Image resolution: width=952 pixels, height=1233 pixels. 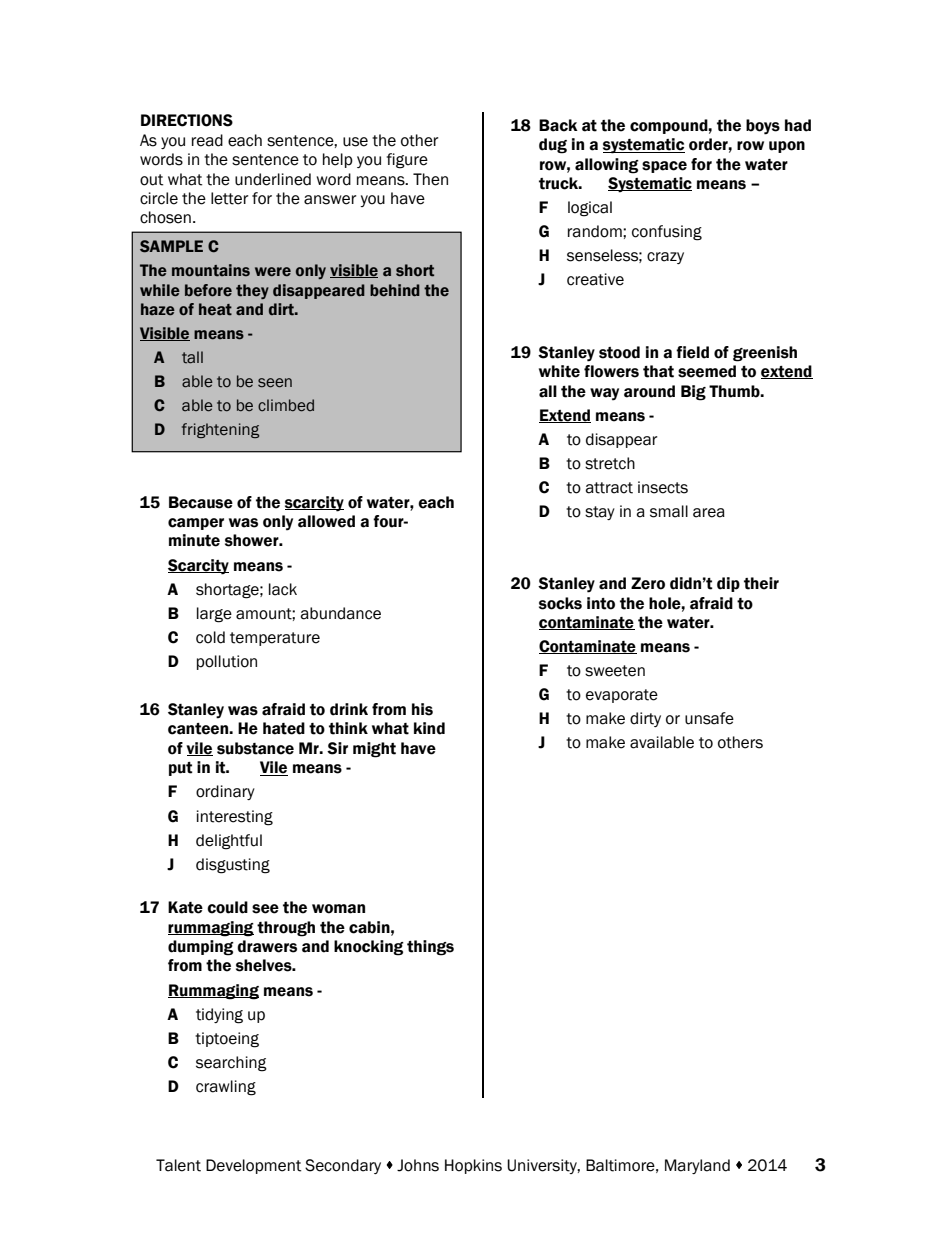 What do you see at coordinates (207, 140) in the screenshot?
I see `read` at bounding box center [207, 140].
